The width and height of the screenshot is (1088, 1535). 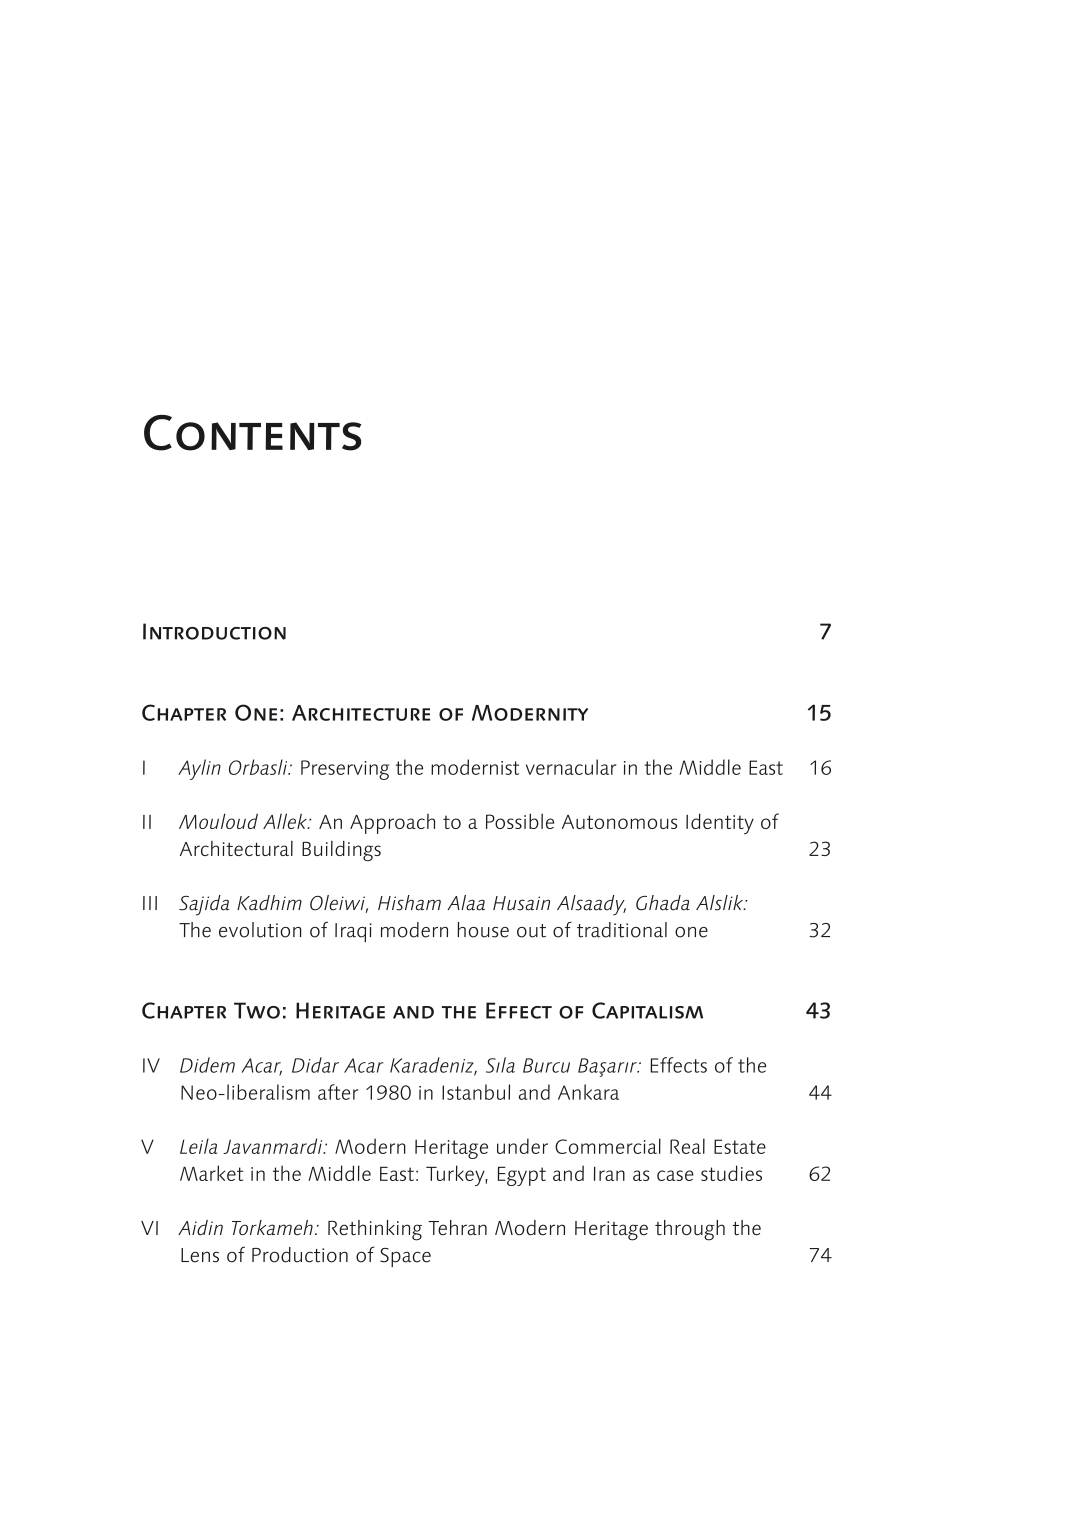 What do you see at coordinates (214, 631) in the screenshot?
I see `Introduction` at bounding box center [214, 631].
